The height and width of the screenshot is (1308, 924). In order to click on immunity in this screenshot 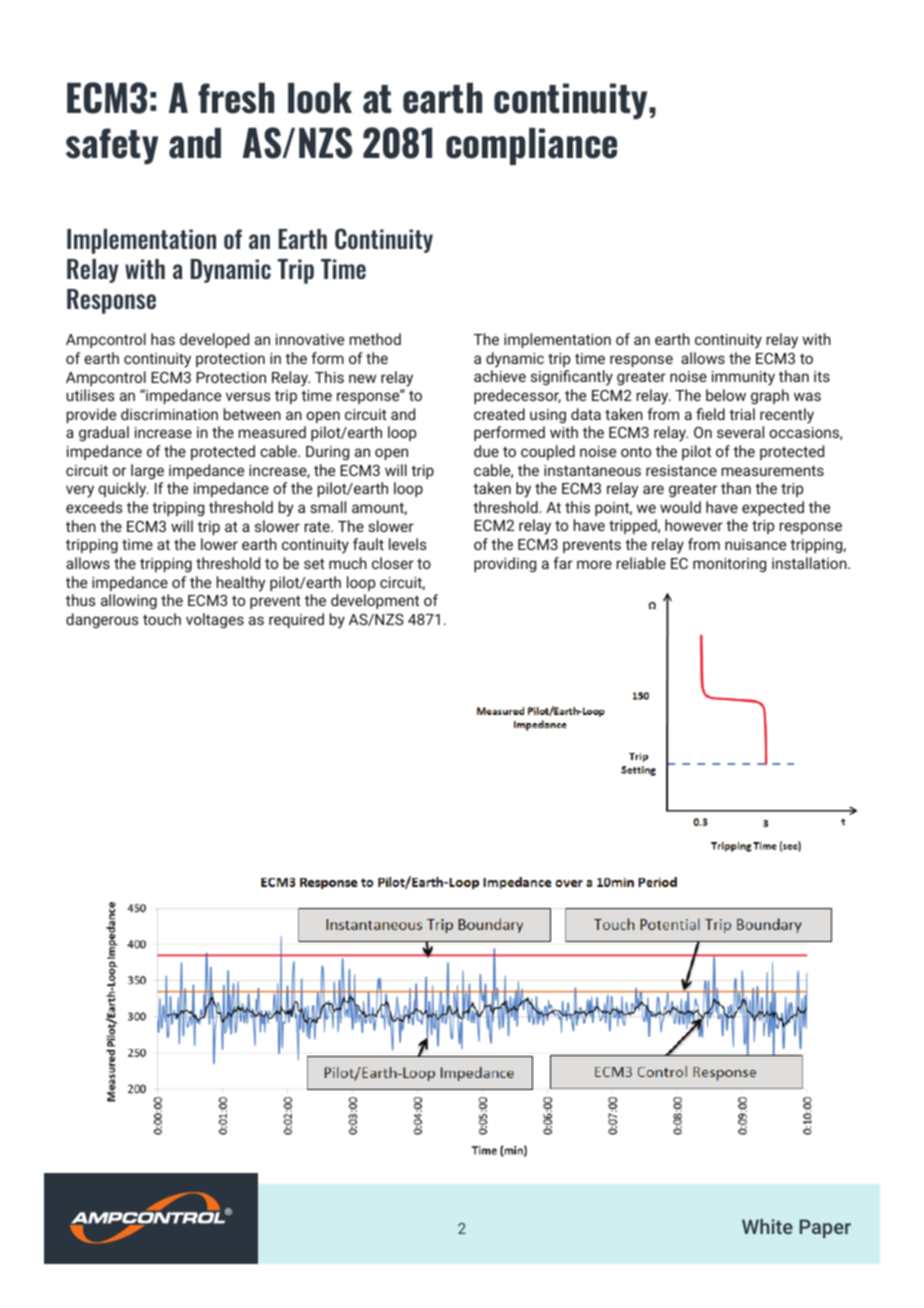, I will do `click(743, 378)`.
